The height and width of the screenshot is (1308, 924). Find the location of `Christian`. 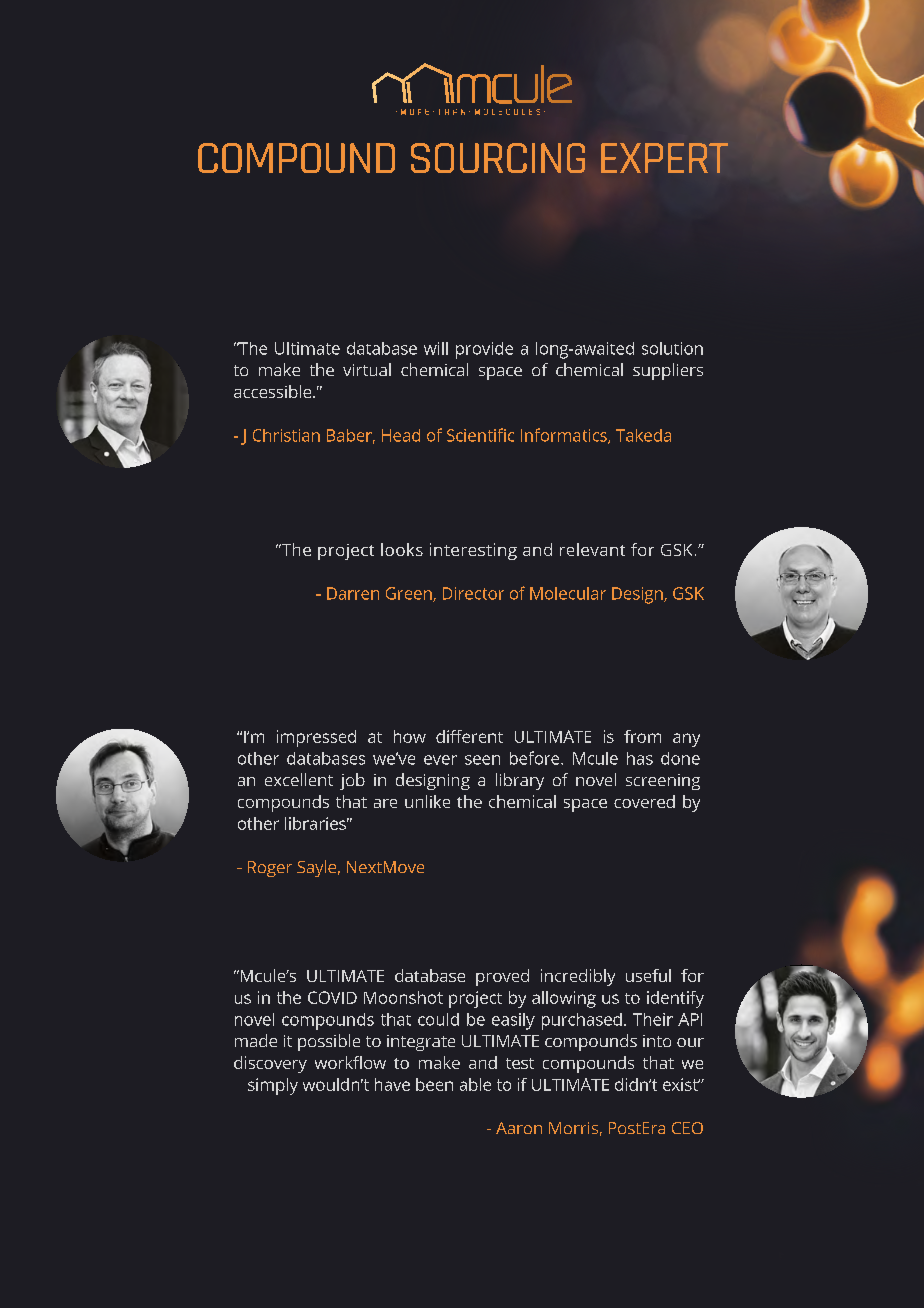

Christian is located at coordinates (286, 435).
